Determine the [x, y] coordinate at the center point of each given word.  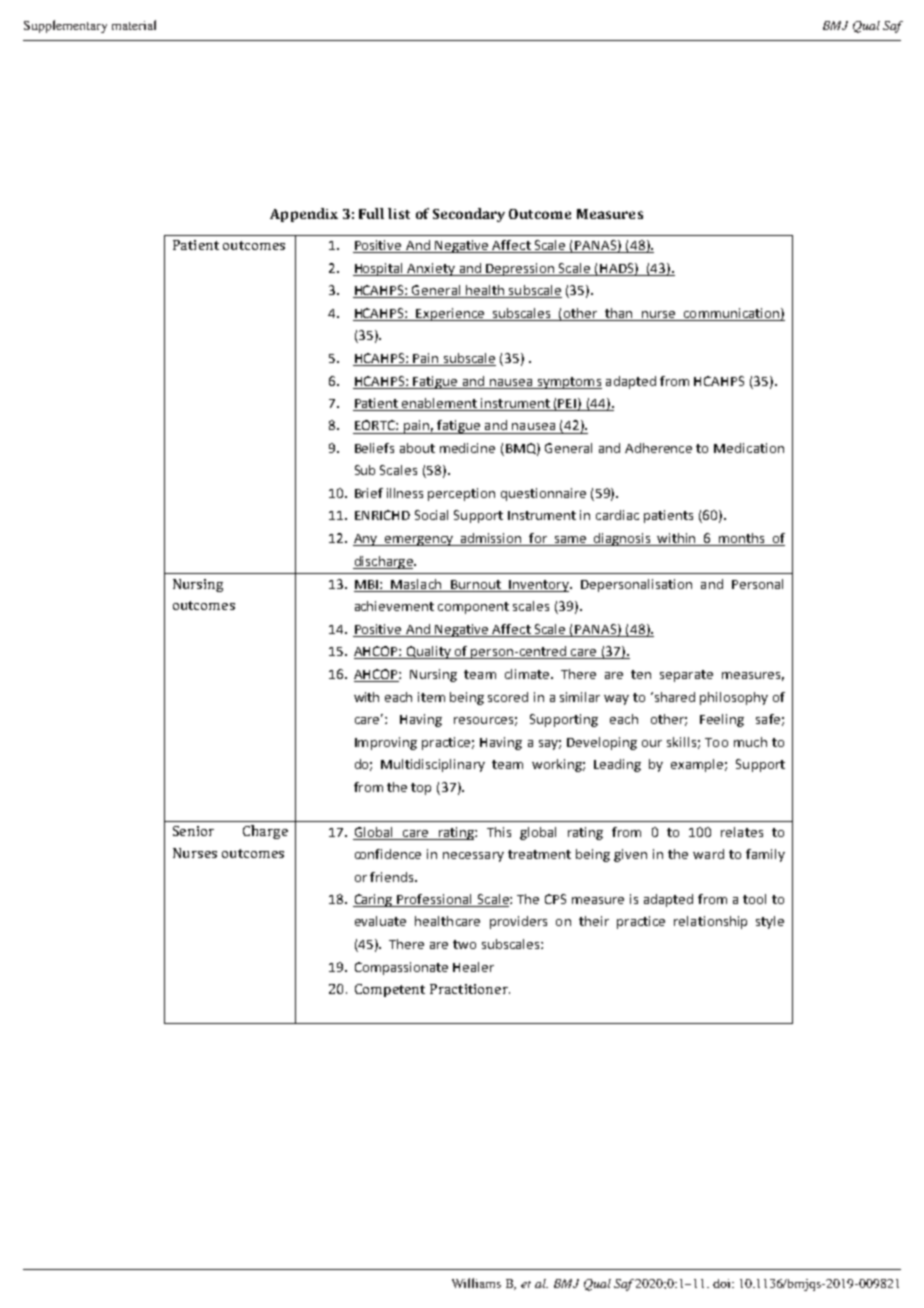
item [431, 697]
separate [686, 676]
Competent [390, 990]
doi [723, 1283]
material [134, 25]
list [399, 213]
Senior [193, 831]
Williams [476, 1283]
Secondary [469, 215]
